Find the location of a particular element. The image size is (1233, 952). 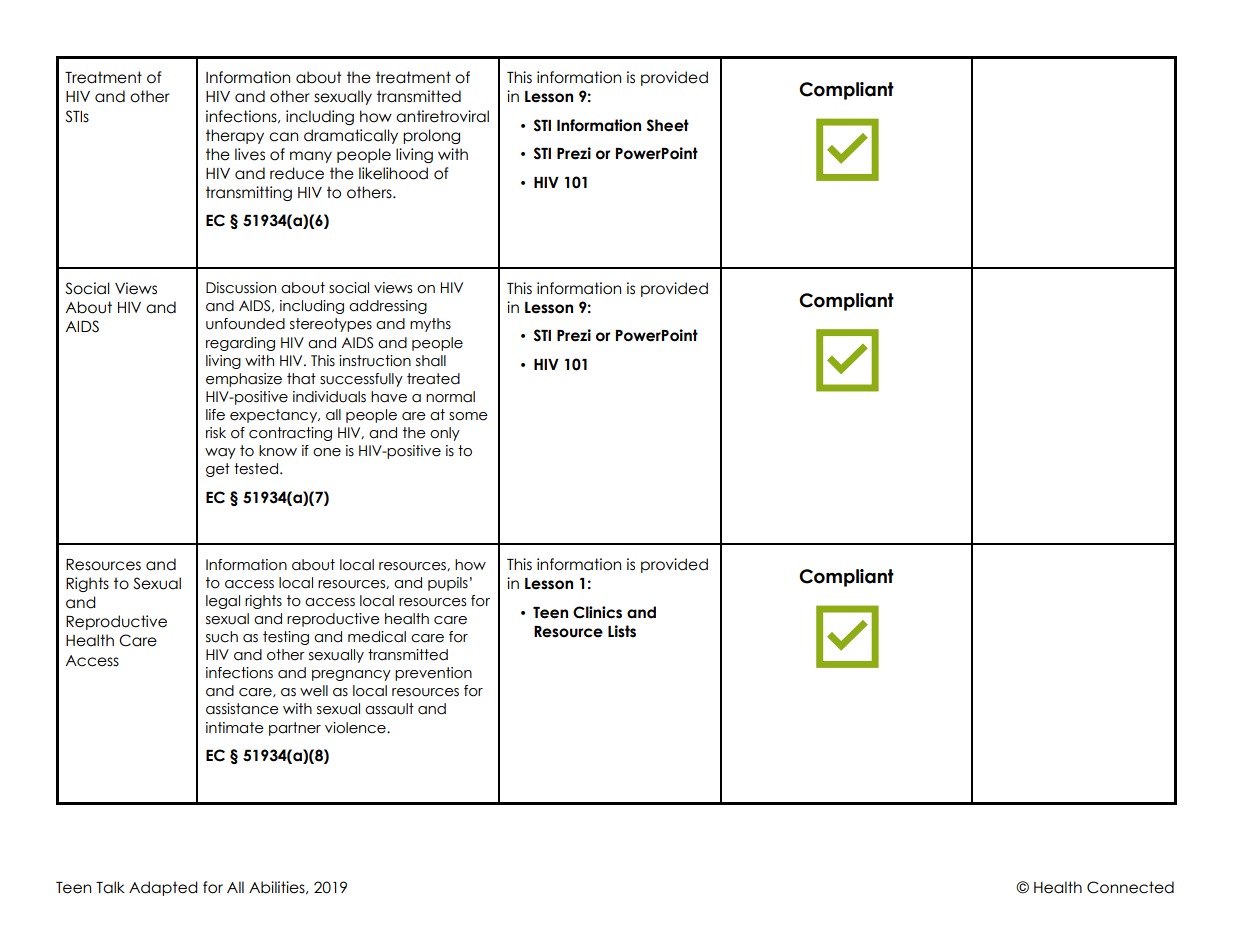

Adapted is located at coordinates (163, 888).
